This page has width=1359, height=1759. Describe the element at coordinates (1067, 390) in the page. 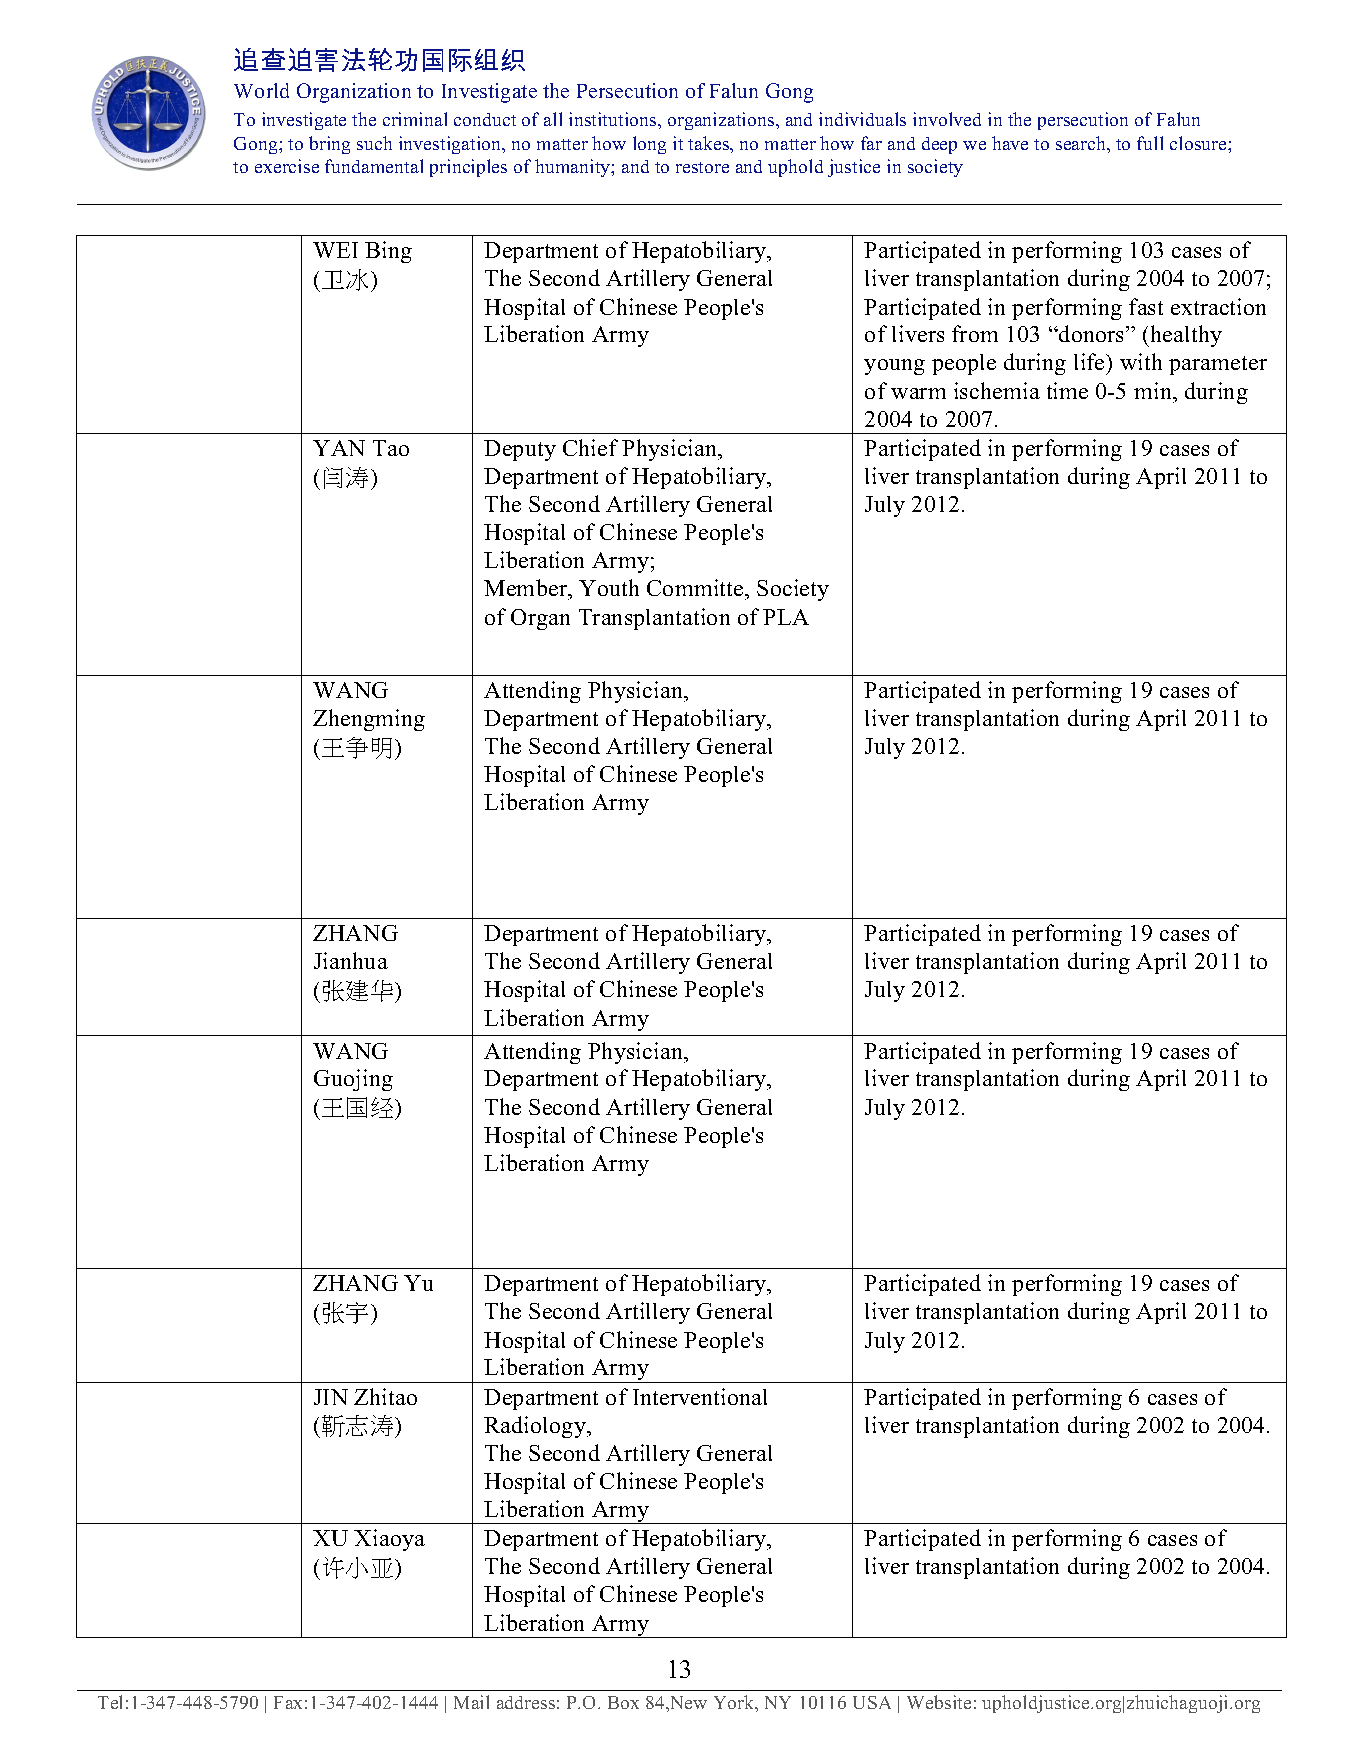

I see `time` at that location.
